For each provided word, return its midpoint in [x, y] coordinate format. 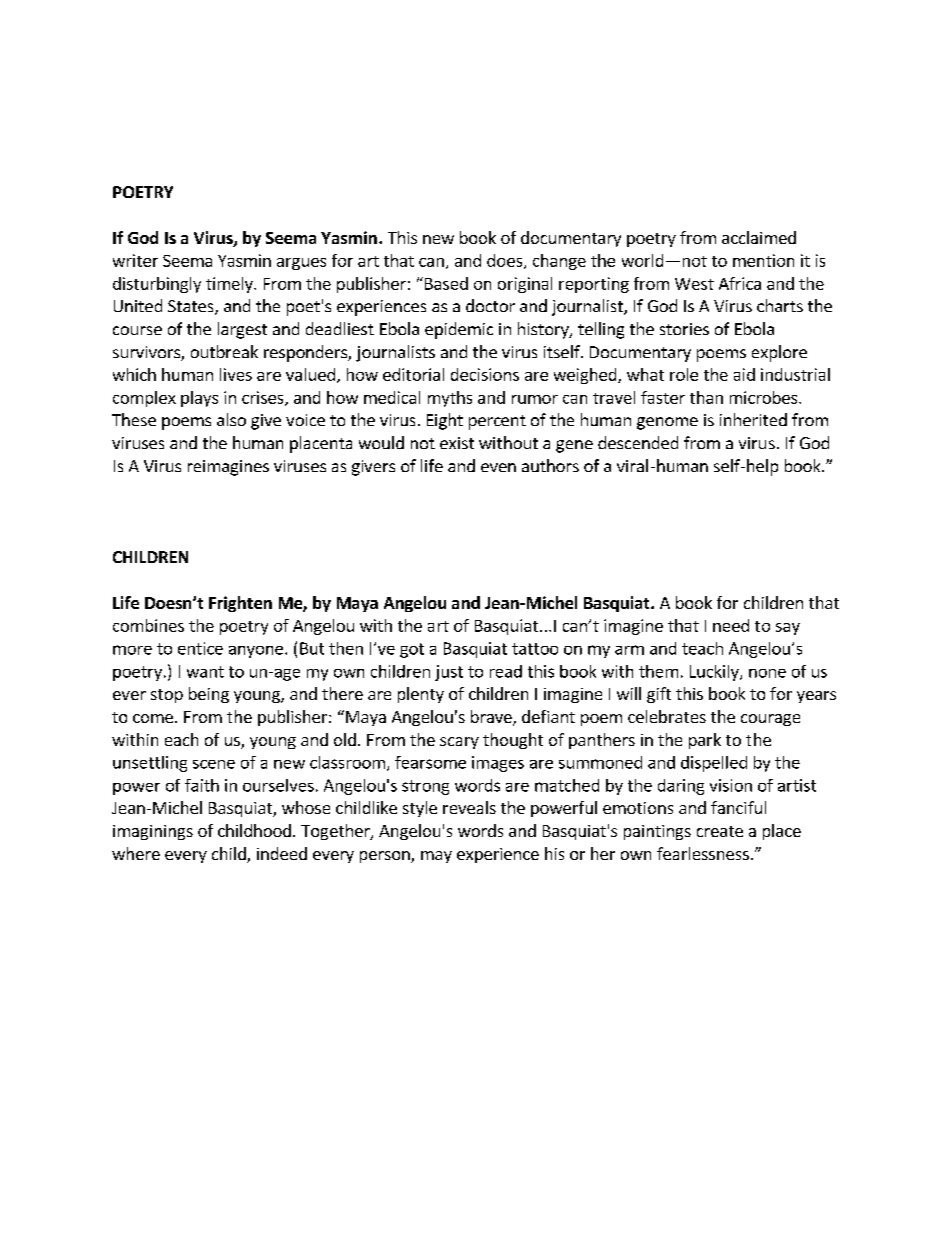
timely [230, 285]
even [498, 467]
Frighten [240, 604]
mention [763, 260]
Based [445, 283]
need [731, 625]
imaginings [153, 832]
